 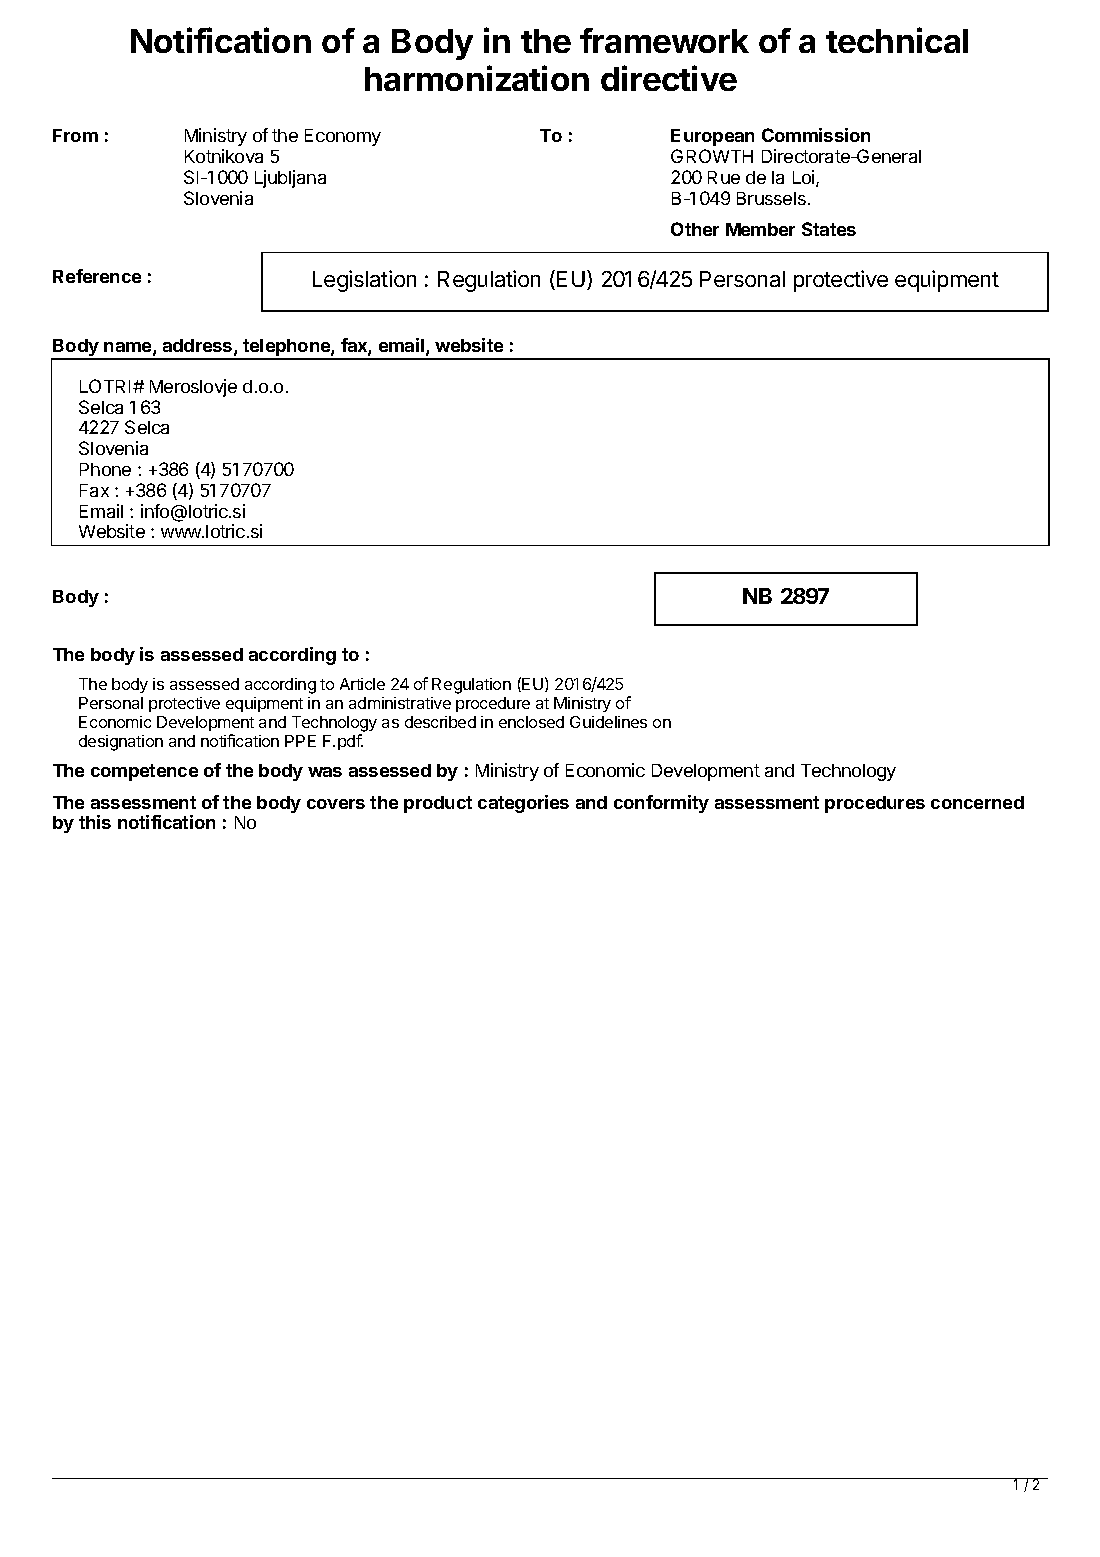 I want to click on Legislation, so click(x=364, y=281).
